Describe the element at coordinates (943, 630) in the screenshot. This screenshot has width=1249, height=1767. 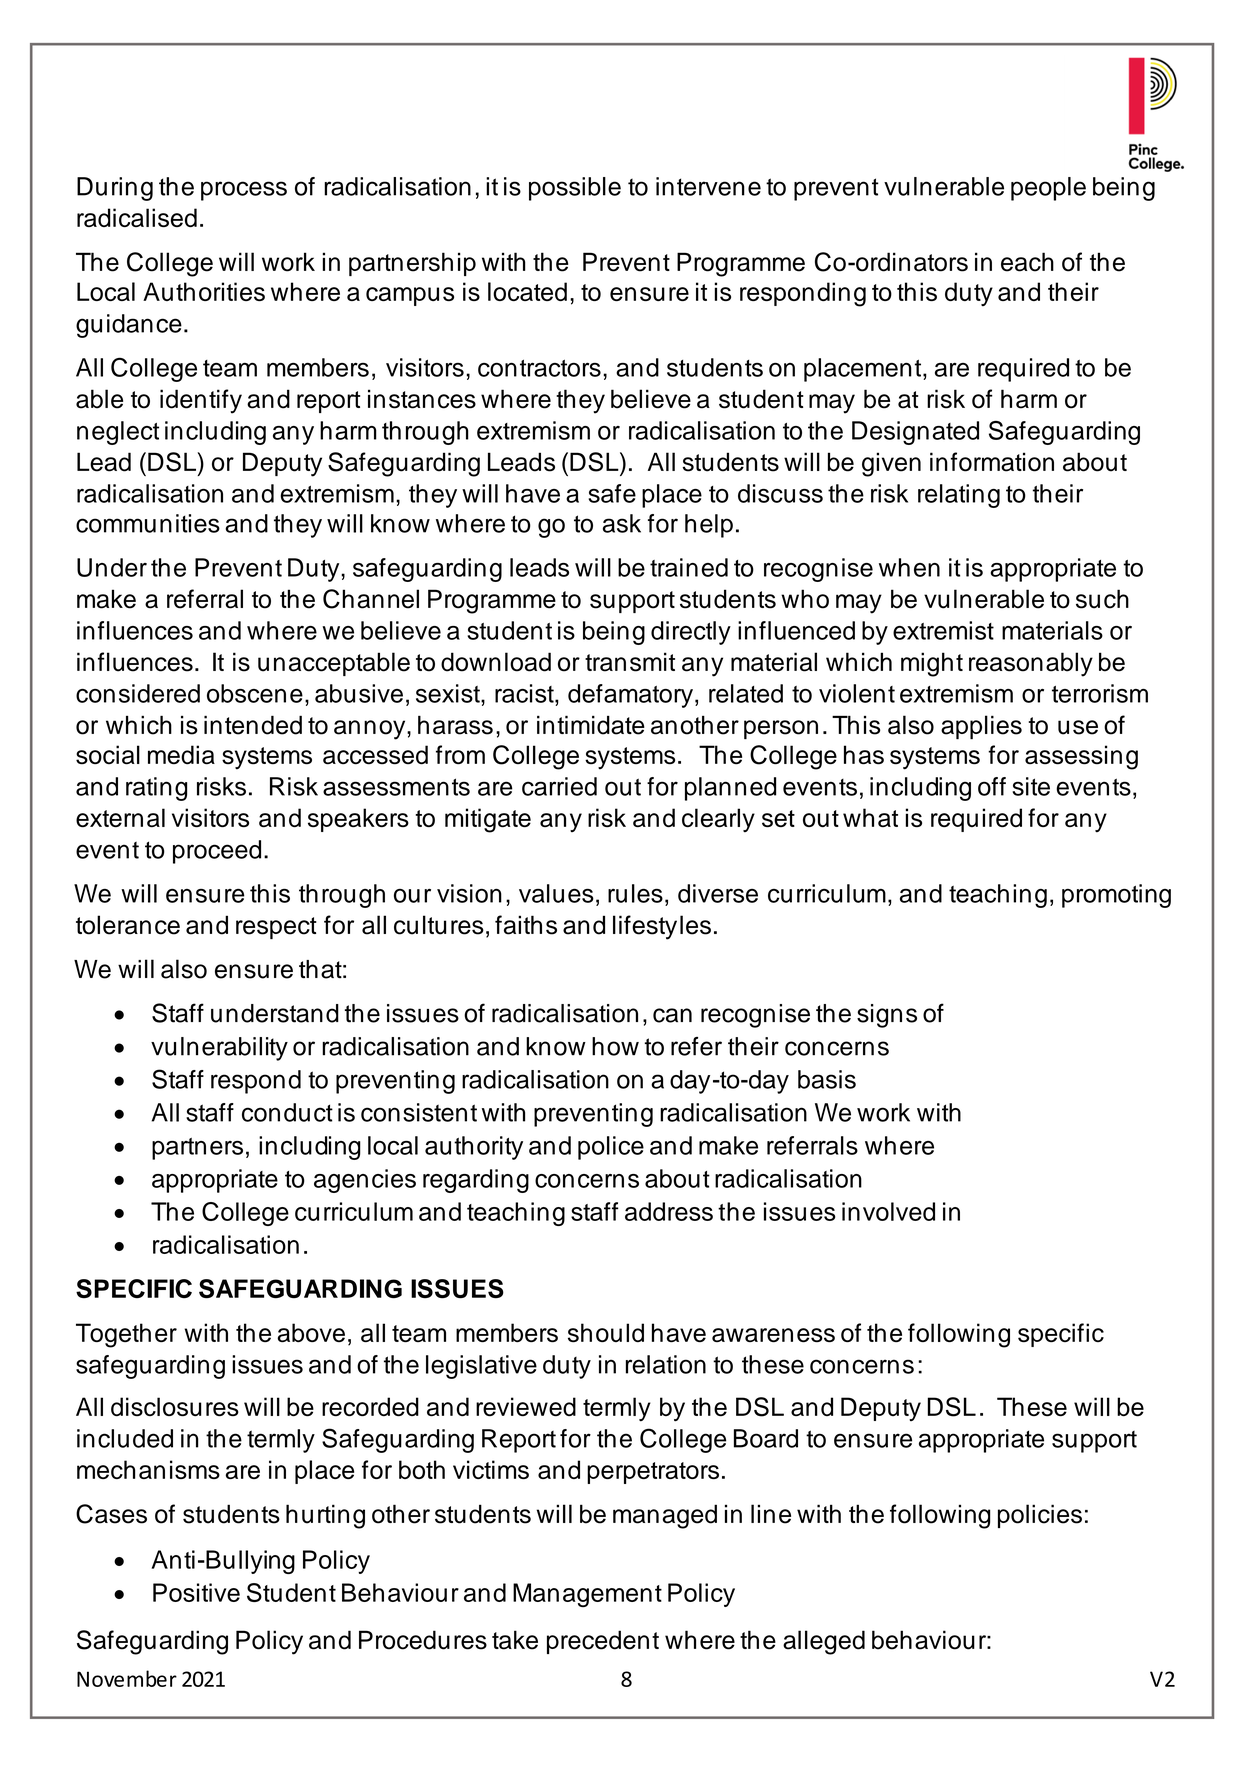
I see `extremist` at that location.
